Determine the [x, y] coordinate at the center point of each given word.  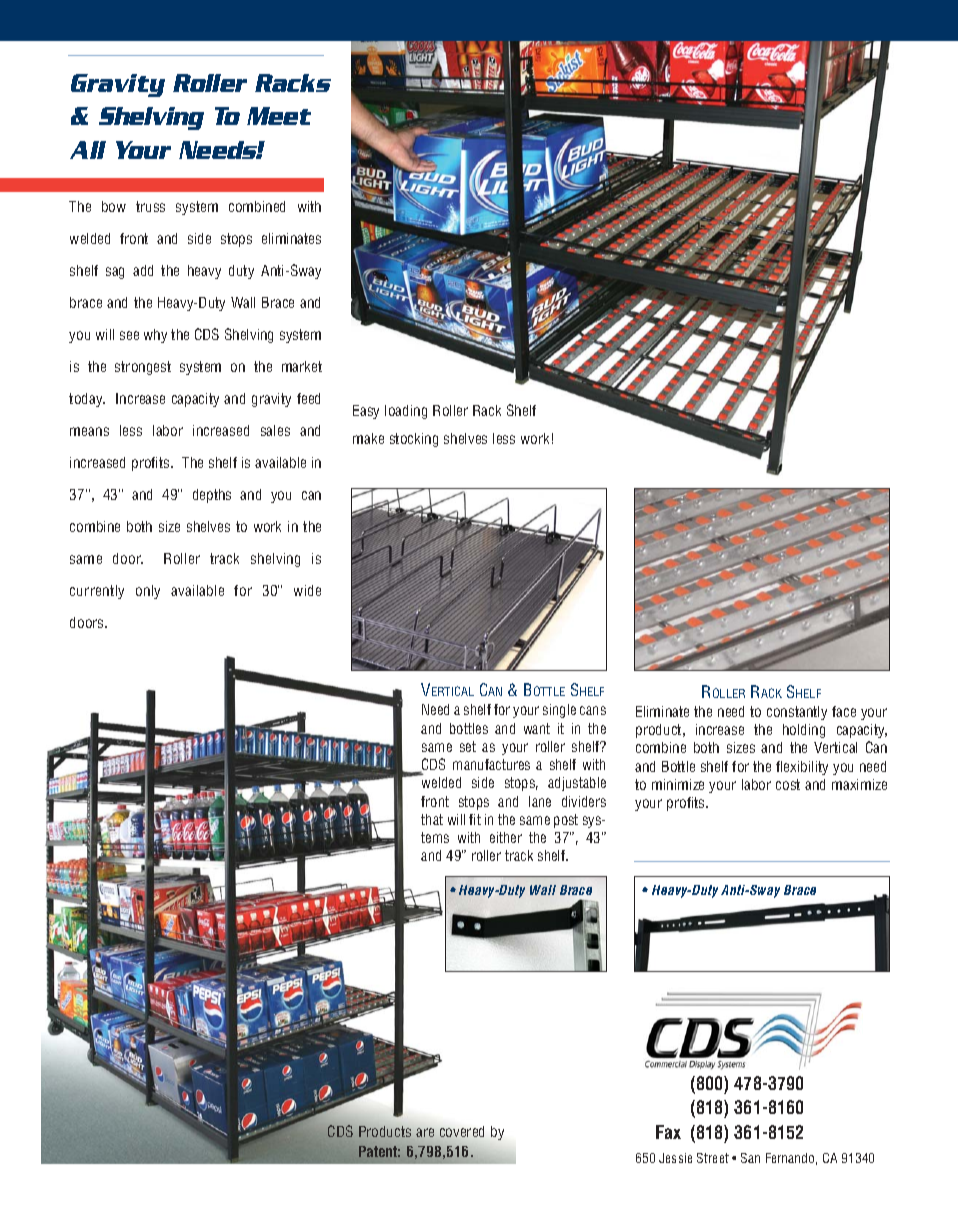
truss [150, 206]
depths [212, 496]
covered [462, 1131]
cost [788, 784]
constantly [797, 713]
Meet [279, 116]
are [425, 1132]
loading [406, 412]
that [432, 819]
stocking [414, 440]
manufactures [491, 764]
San [750, 1158]
